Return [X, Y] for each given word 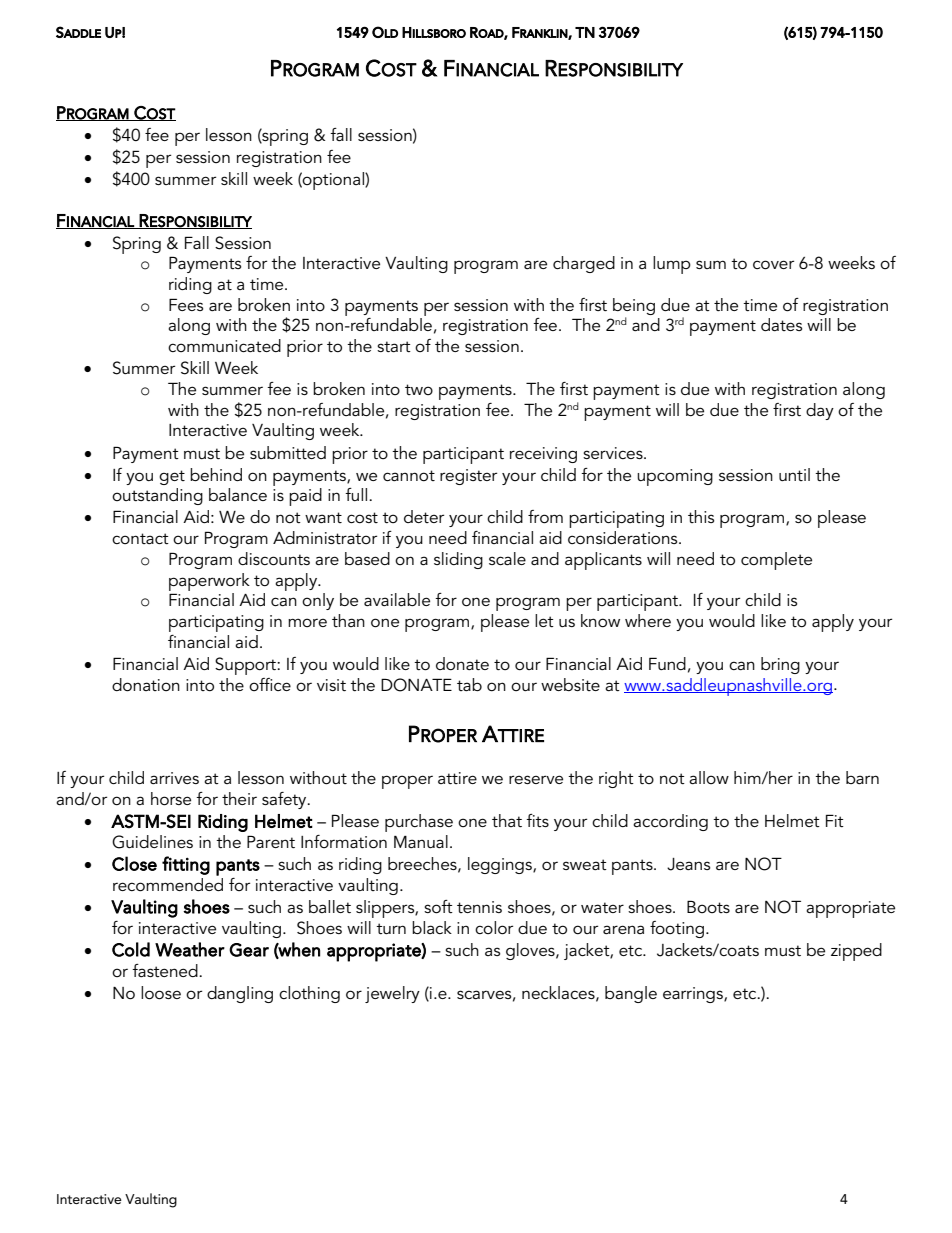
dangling [240, 994]
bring [780, 665]
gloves [531, 951]
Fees [186, 304]
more [307, 622]
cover [773, 265]
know [600, 621]
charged [584, 264]
